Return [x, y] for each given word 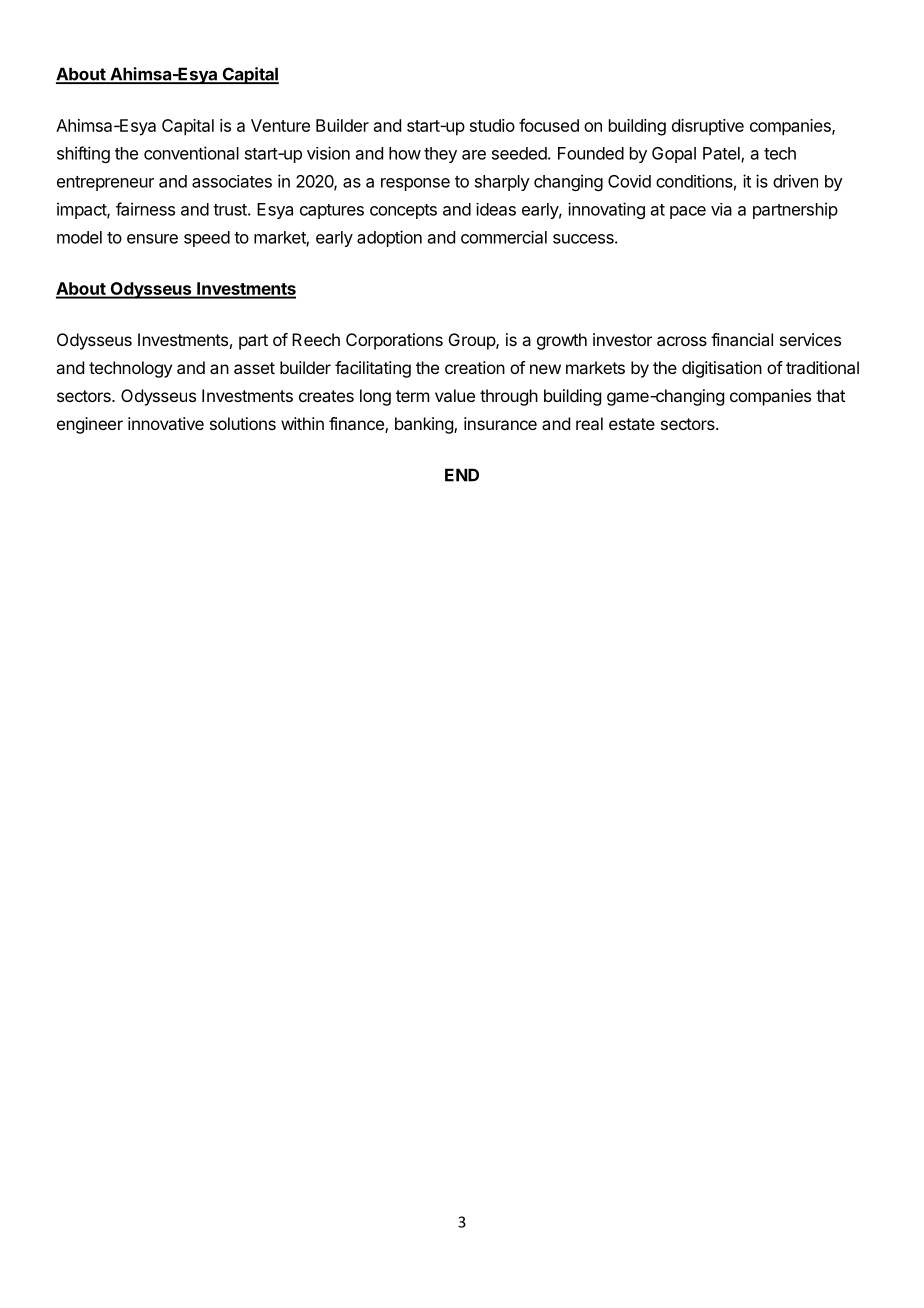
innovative [166, 423]
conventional [191, 153]
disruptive [708, 127]
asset [254, 368]
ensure [152, 239]
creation [475, 367]
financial [742, 339]
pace [688, 212]
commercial [504, 237]
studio [492, 125]
